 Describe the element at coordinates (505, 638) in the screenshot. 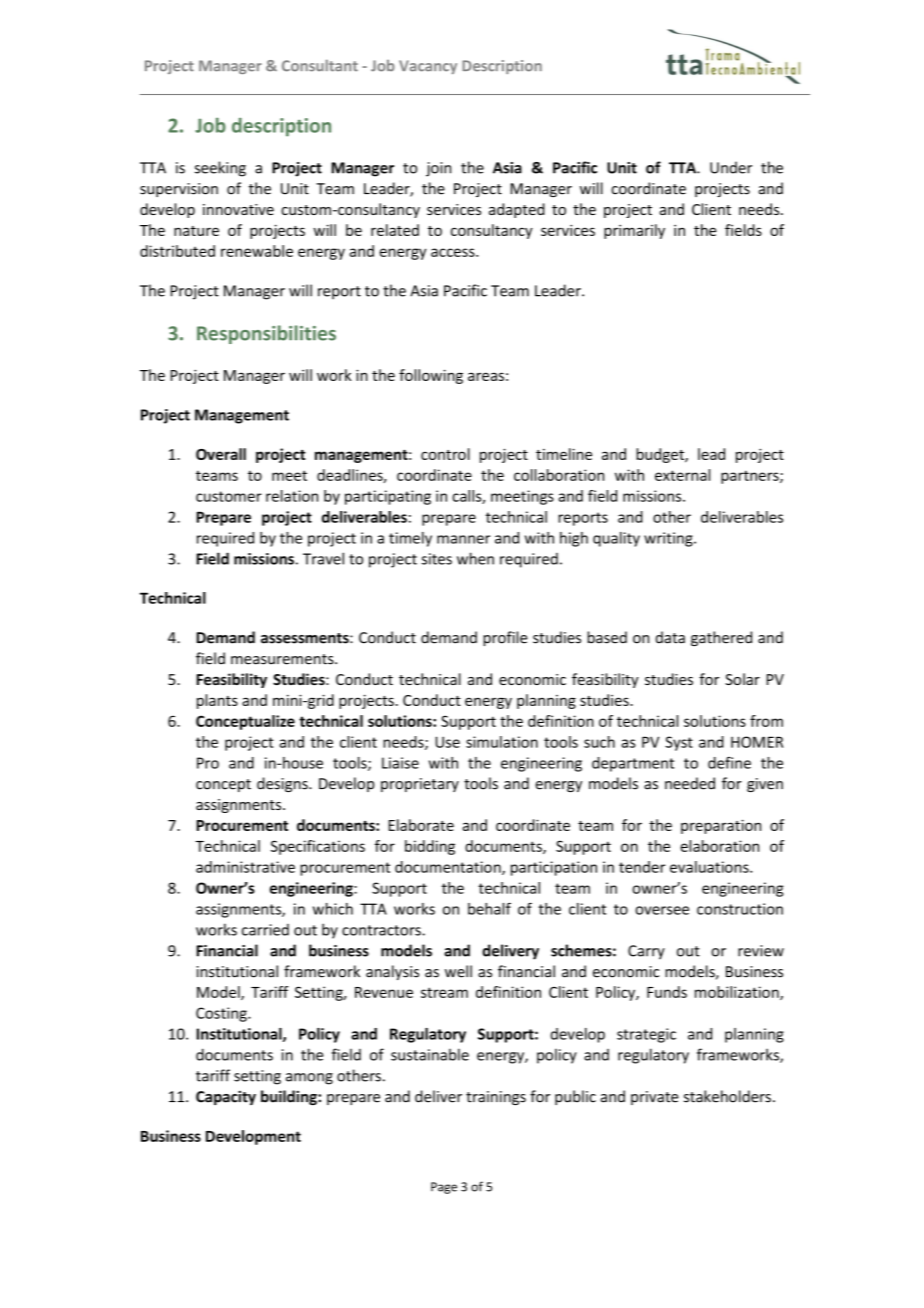

I see `profile` at that location.
